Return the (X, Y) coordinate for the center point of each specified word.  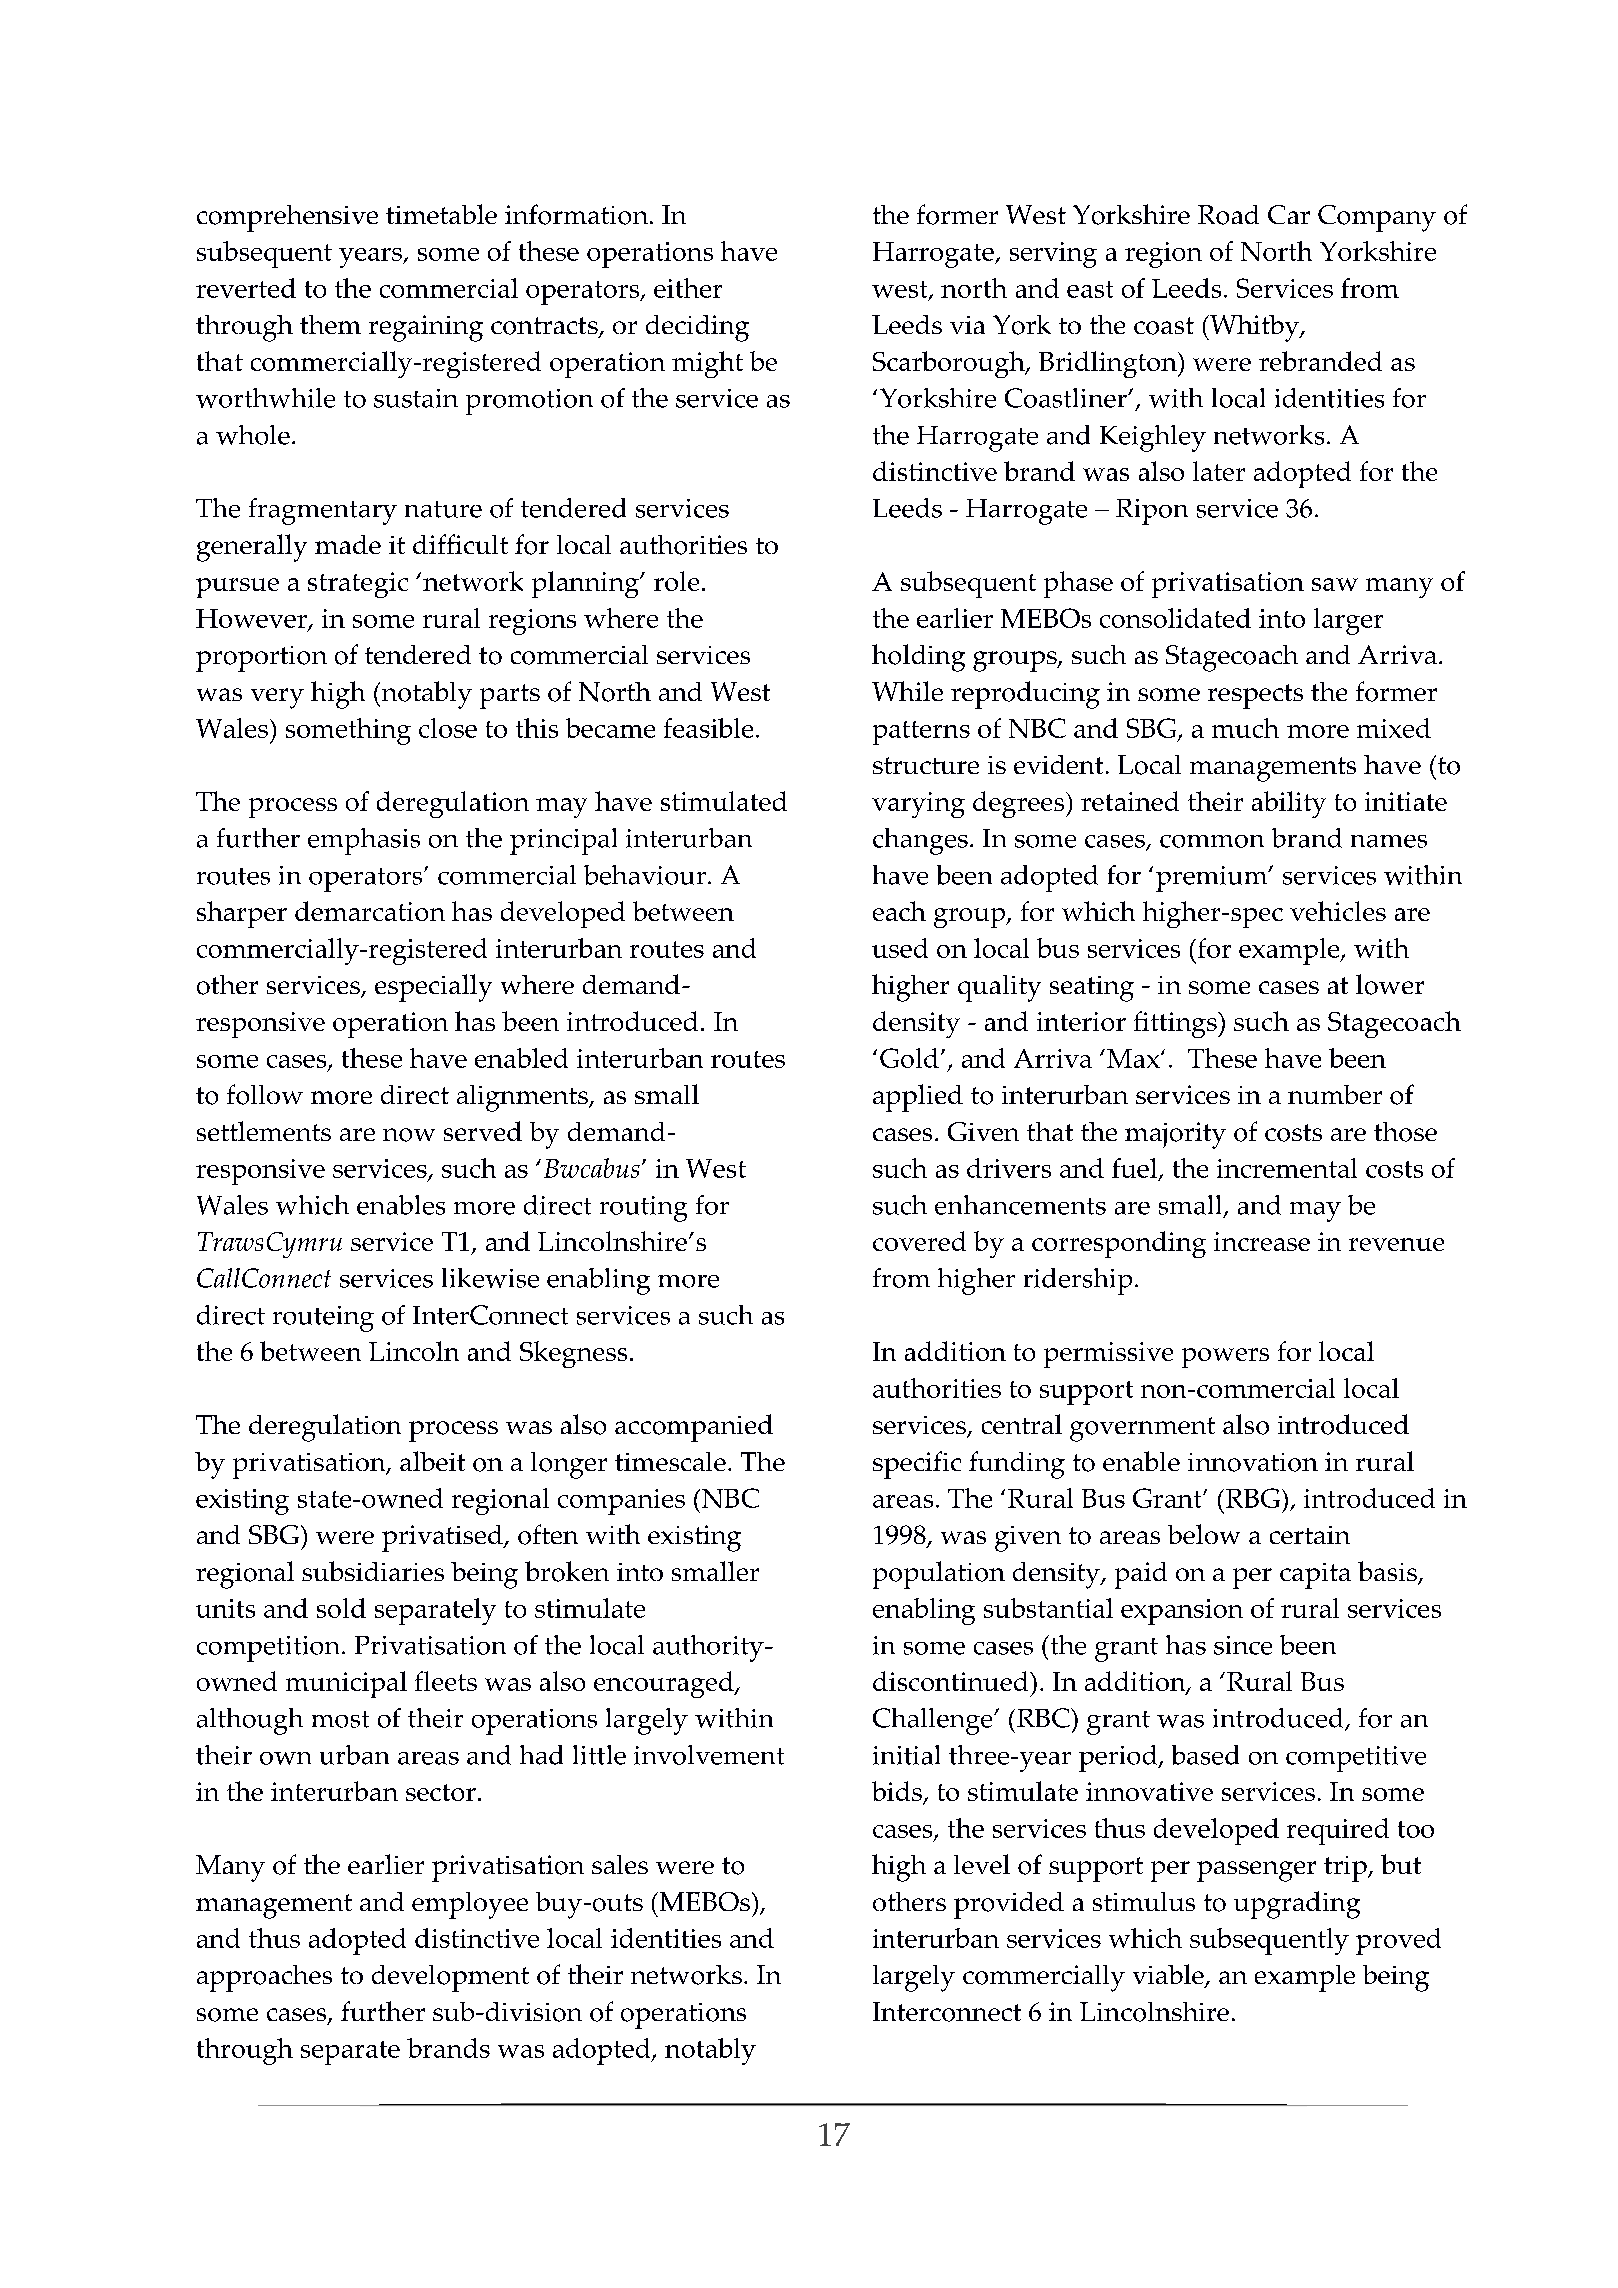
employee (470, 1905)
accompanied (694, 1428)
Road (1228, 215)
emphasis (364, 841)
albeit (432, 1461)
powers (1225, 1358)
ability (1289, 804)
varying (918, 805)
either (688, 288)
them (330, 324)
